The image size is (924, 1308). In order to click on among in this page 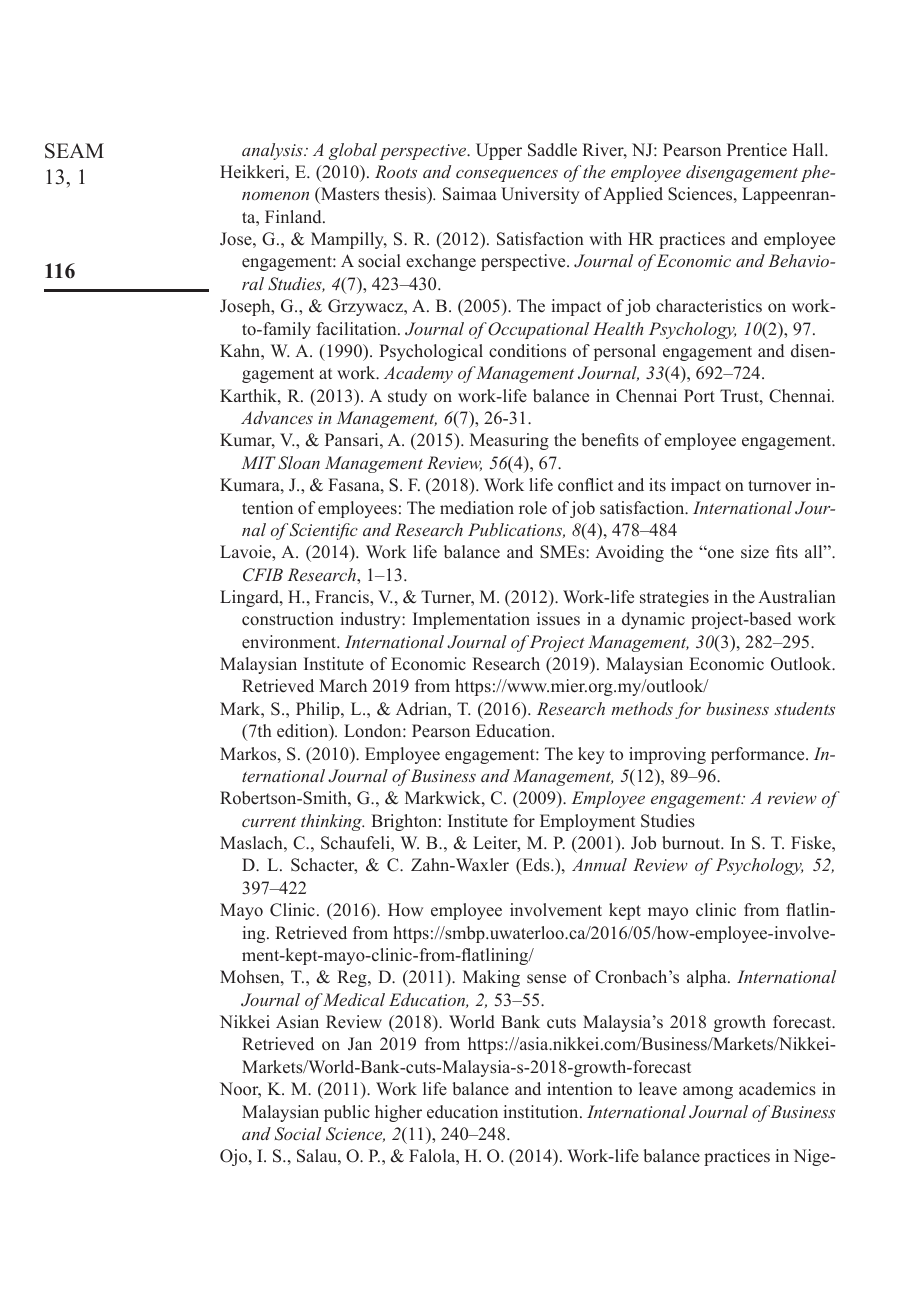, I will do `click(708, 1092)`.
